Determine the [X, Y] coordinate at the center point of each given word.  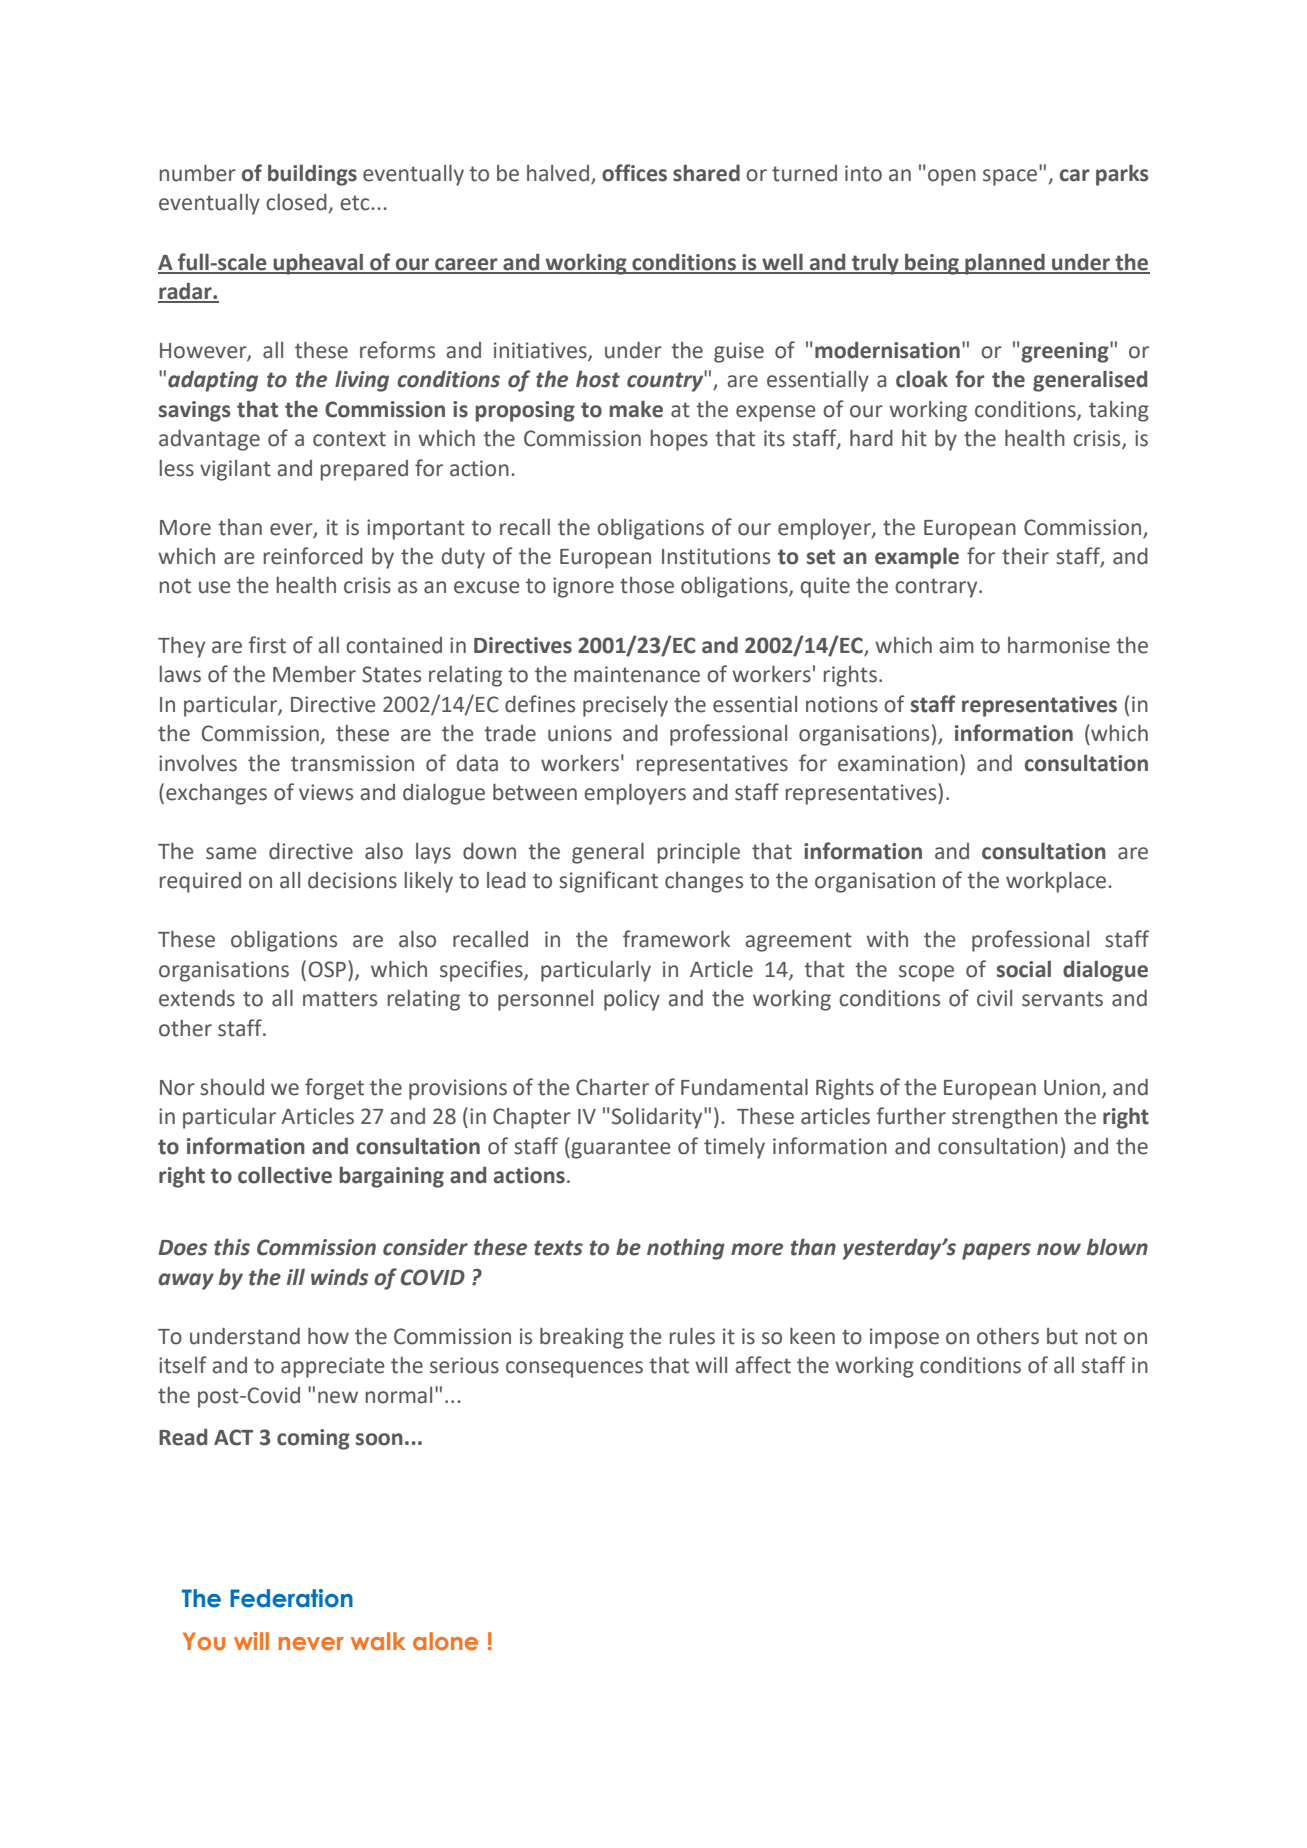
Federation [291, 1598]
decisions [352, 880]
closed [296, 202]
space [1011, 176]
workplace [1056, 882]
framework [676, 939]
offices [634, 173]
